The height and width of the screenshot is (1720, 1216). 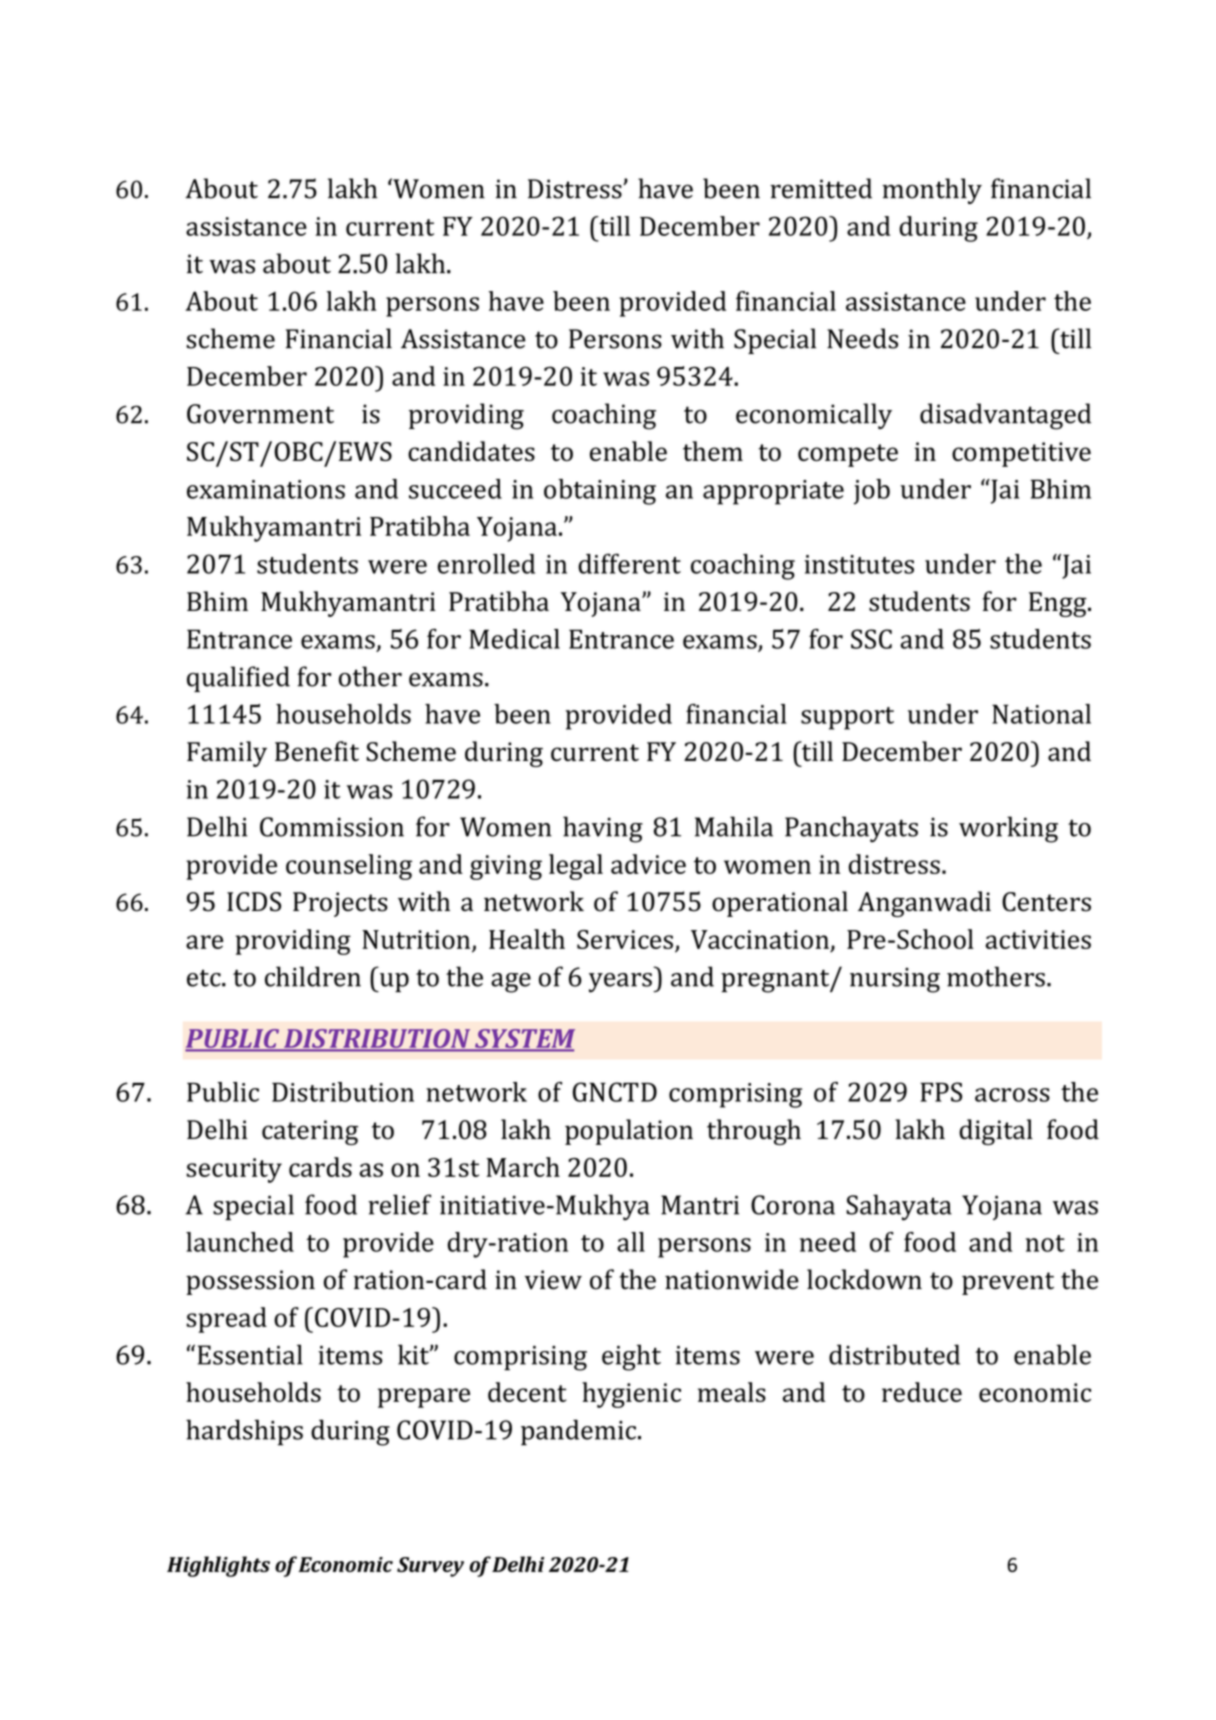 What do you see at coordinates (218, 1566) in the screenshot?
I see `Highlights` at bounding box center [218, 1566].
